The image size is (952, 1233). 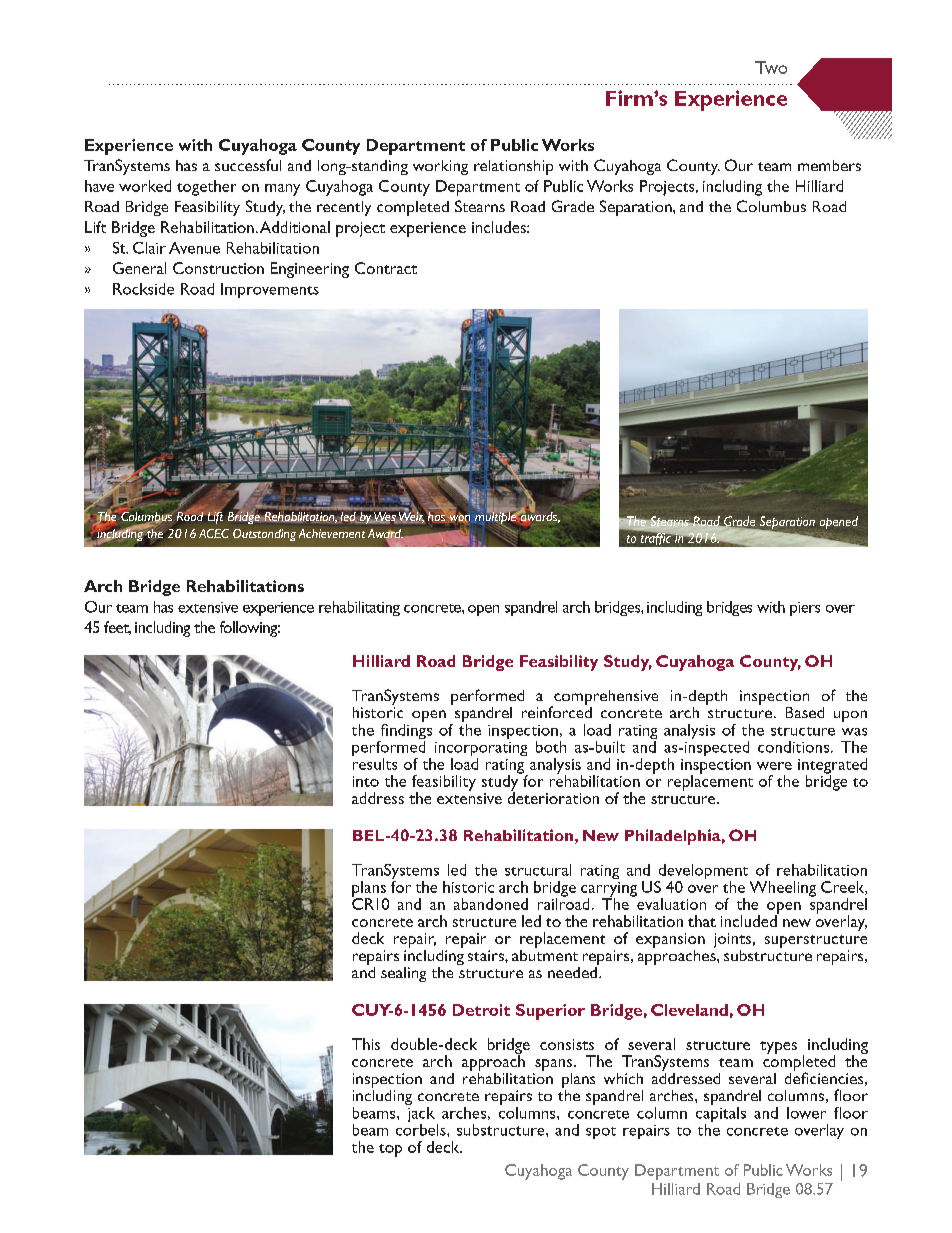 What do you see at coordinates (366, 1044) in the page?
I see `This` at bounding box center [366, 1044].
